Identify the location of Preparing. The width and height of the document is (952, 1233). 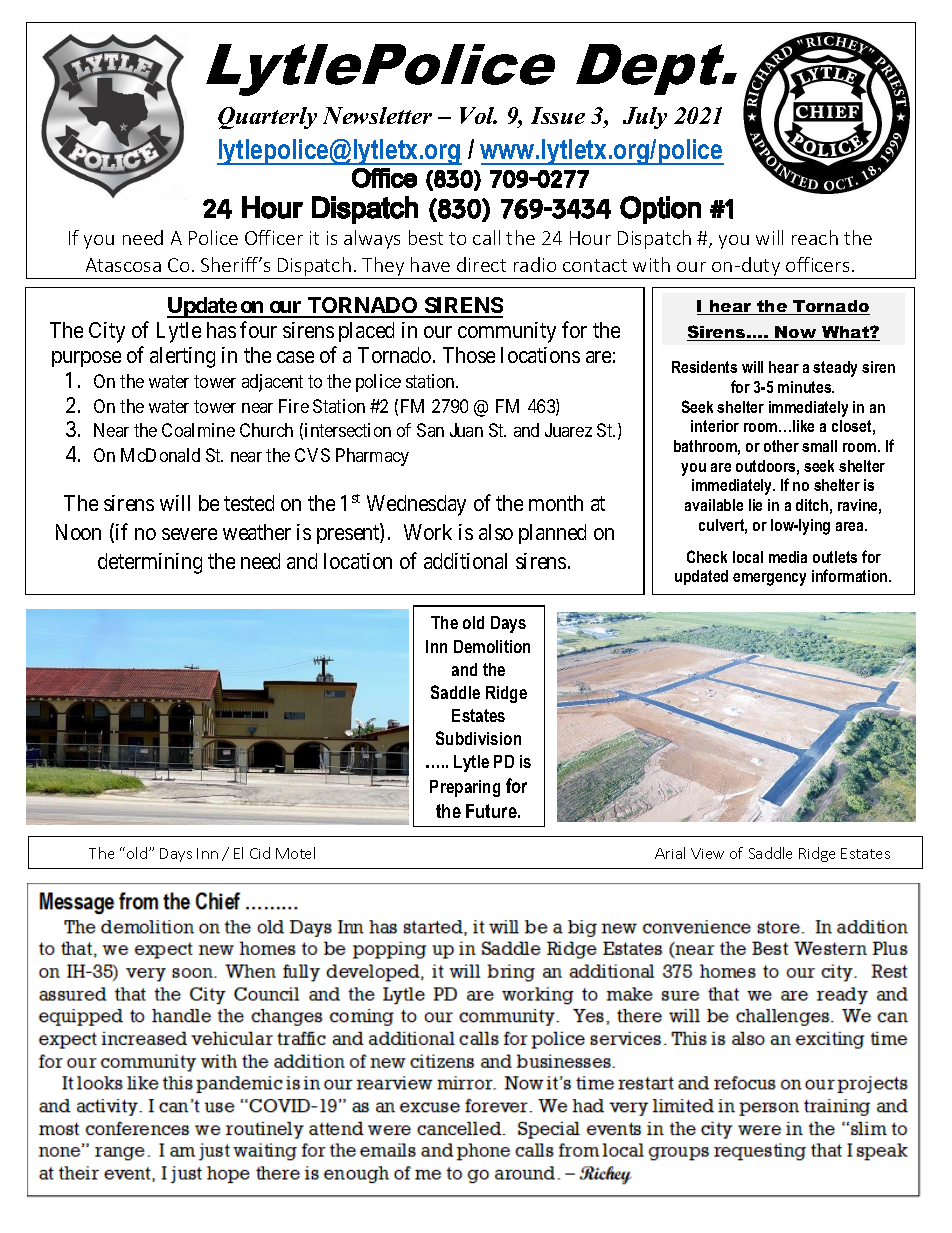
(465, 788).
